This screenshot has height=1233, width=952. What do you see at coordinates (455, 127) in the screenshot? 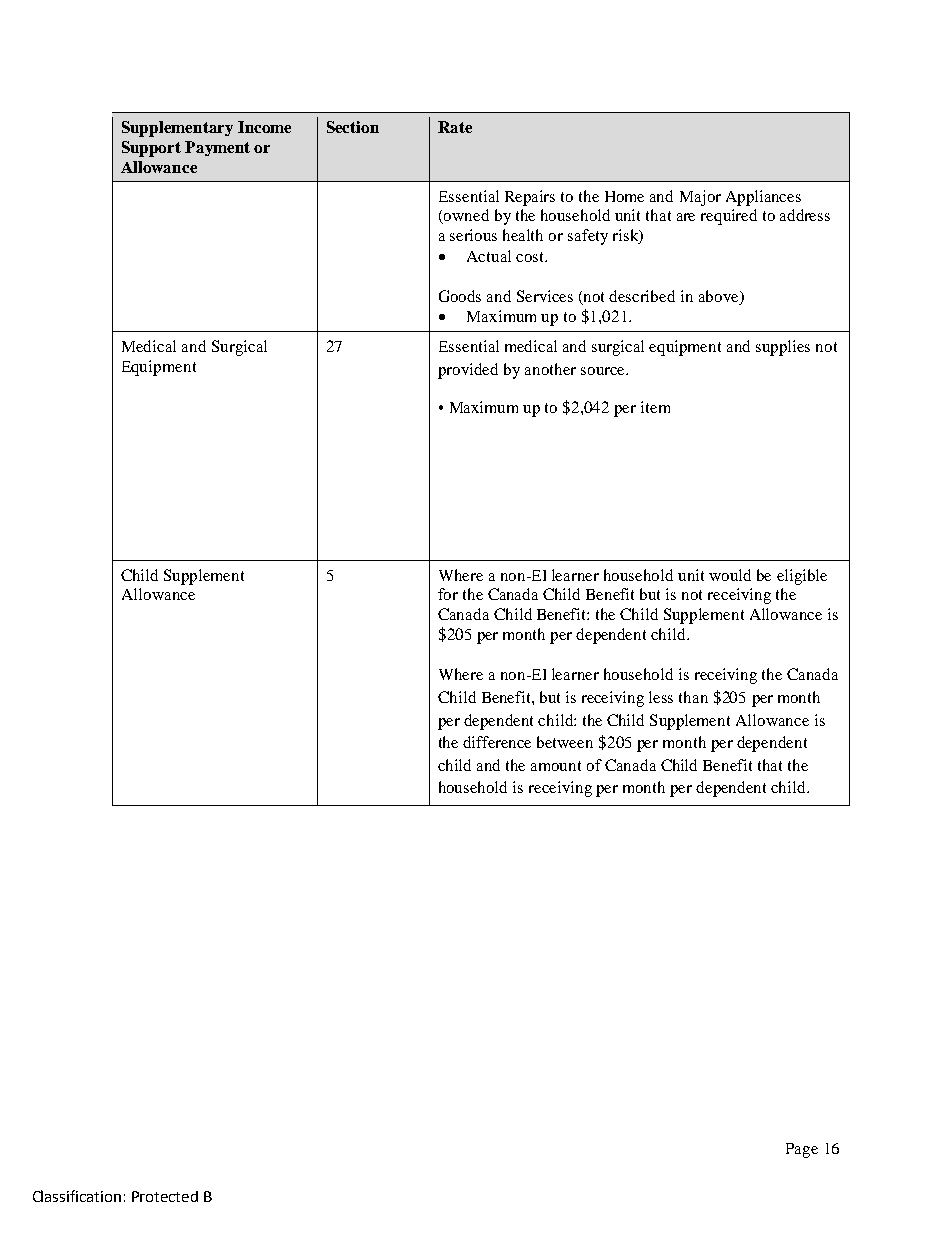
I see `Rate` at bounding box center [455, 127].
